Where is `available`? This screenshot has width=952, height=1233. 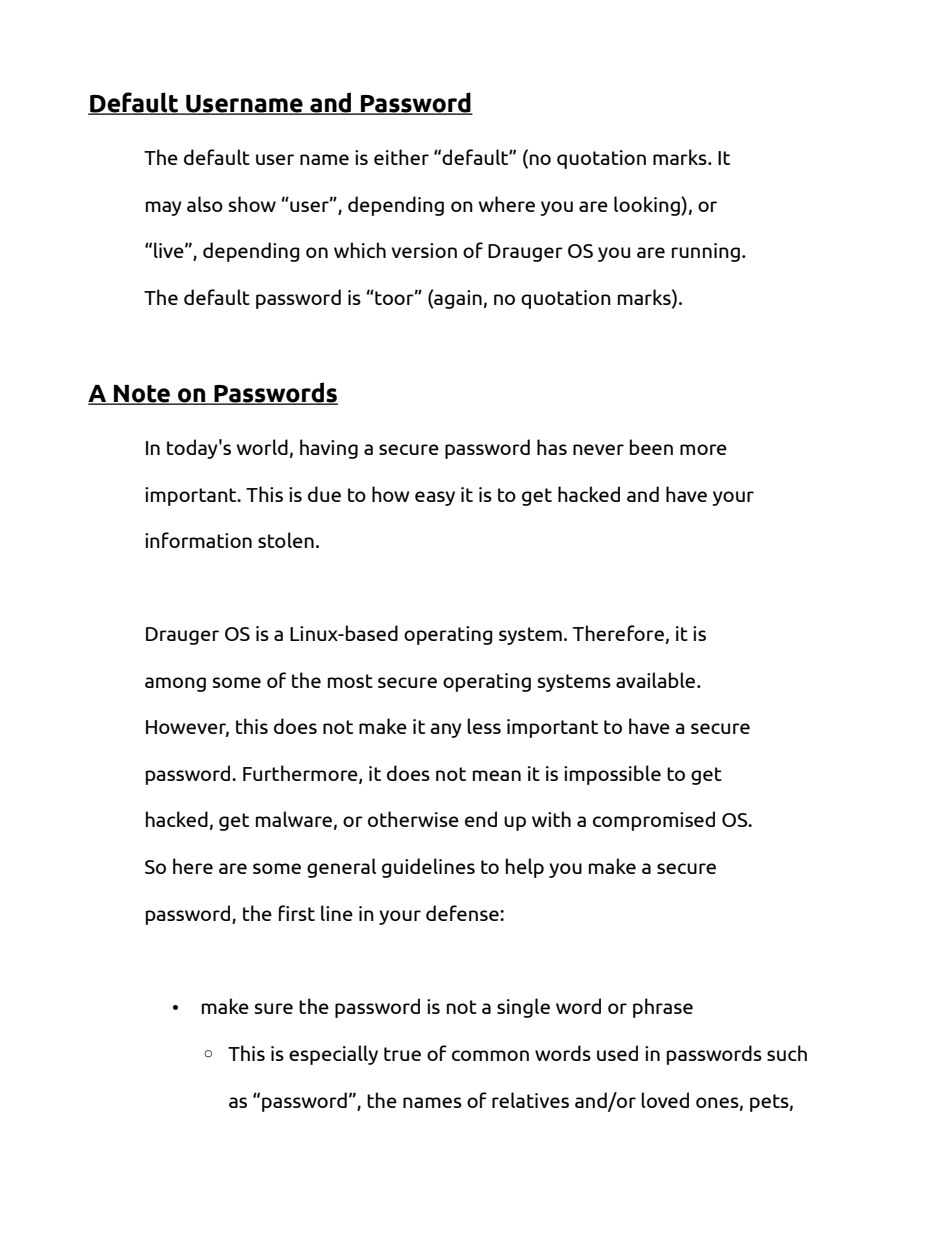
available is located at coordinates (657, 680).
